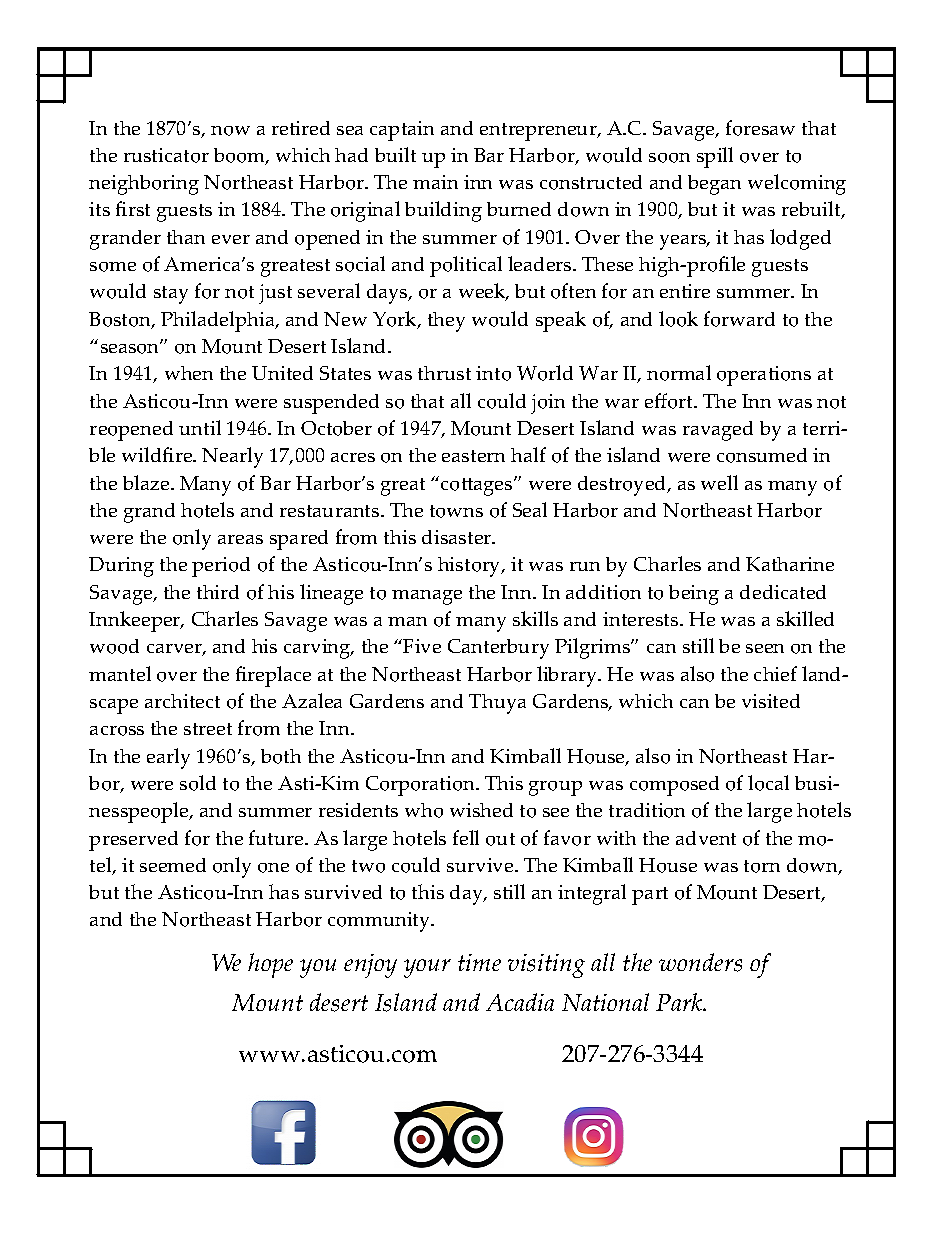 The width and height of the document is (952, 1233). I want to click on spill, so click(715, 157).
